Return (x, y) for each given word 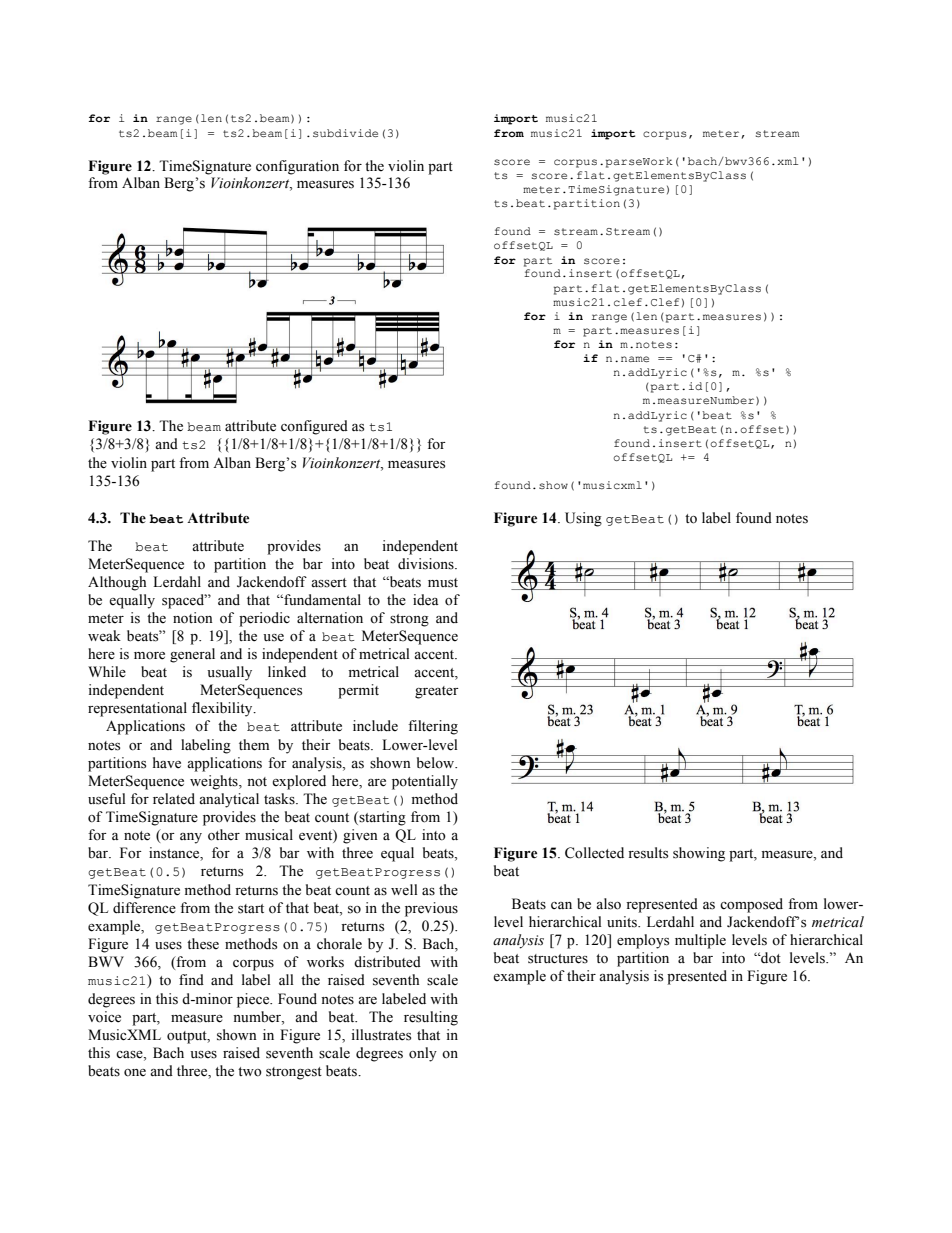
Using (583, 519)
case (130, 1055)
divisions (427, 564)
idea (426, 600)
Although (117, 583)
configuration (297, 167)
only (423, 1054)
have (167, 763)
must (443, 583)
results (648, 853)
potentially (425, 782)
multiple (700, 941)
